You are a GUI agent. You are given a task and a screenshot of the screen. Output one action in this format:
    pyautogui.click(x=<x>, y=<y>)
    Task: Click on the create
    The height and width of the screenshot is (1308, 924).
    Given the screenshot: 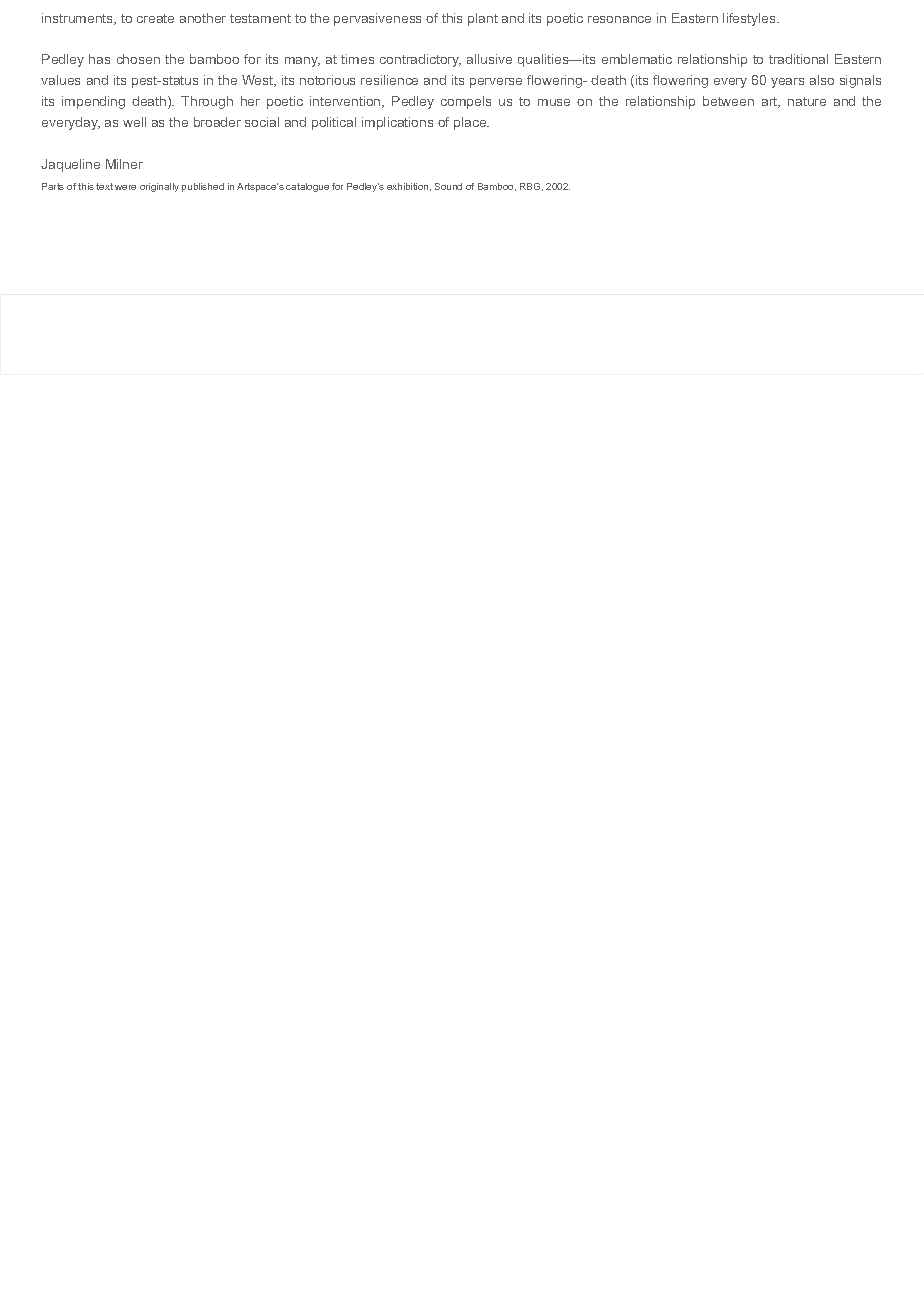 What is the action you would take?
    pyautogui.click(x=155, y=18)
